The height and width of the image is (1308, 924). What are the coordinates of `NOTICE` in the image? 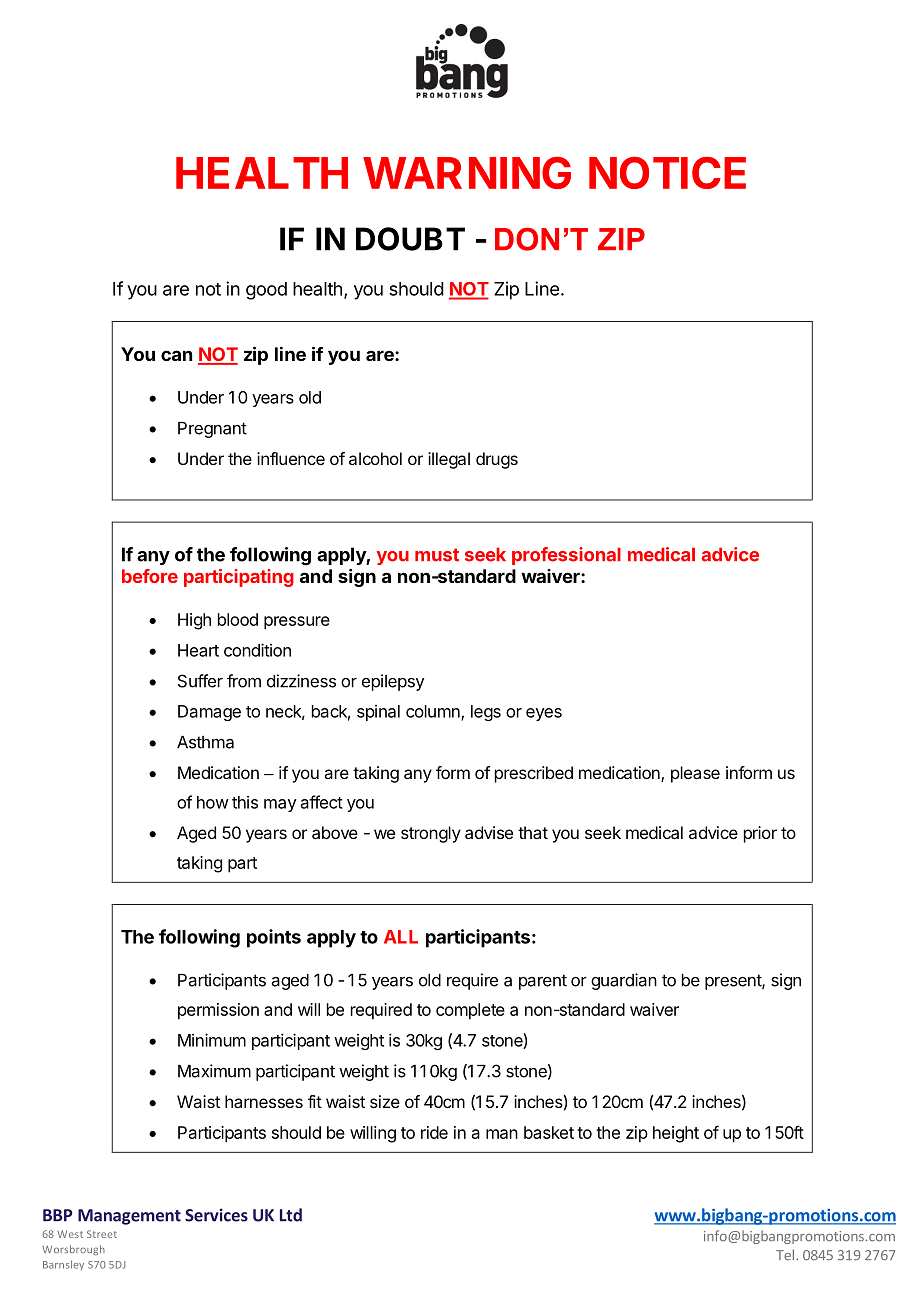 It's located at (667, 172).
